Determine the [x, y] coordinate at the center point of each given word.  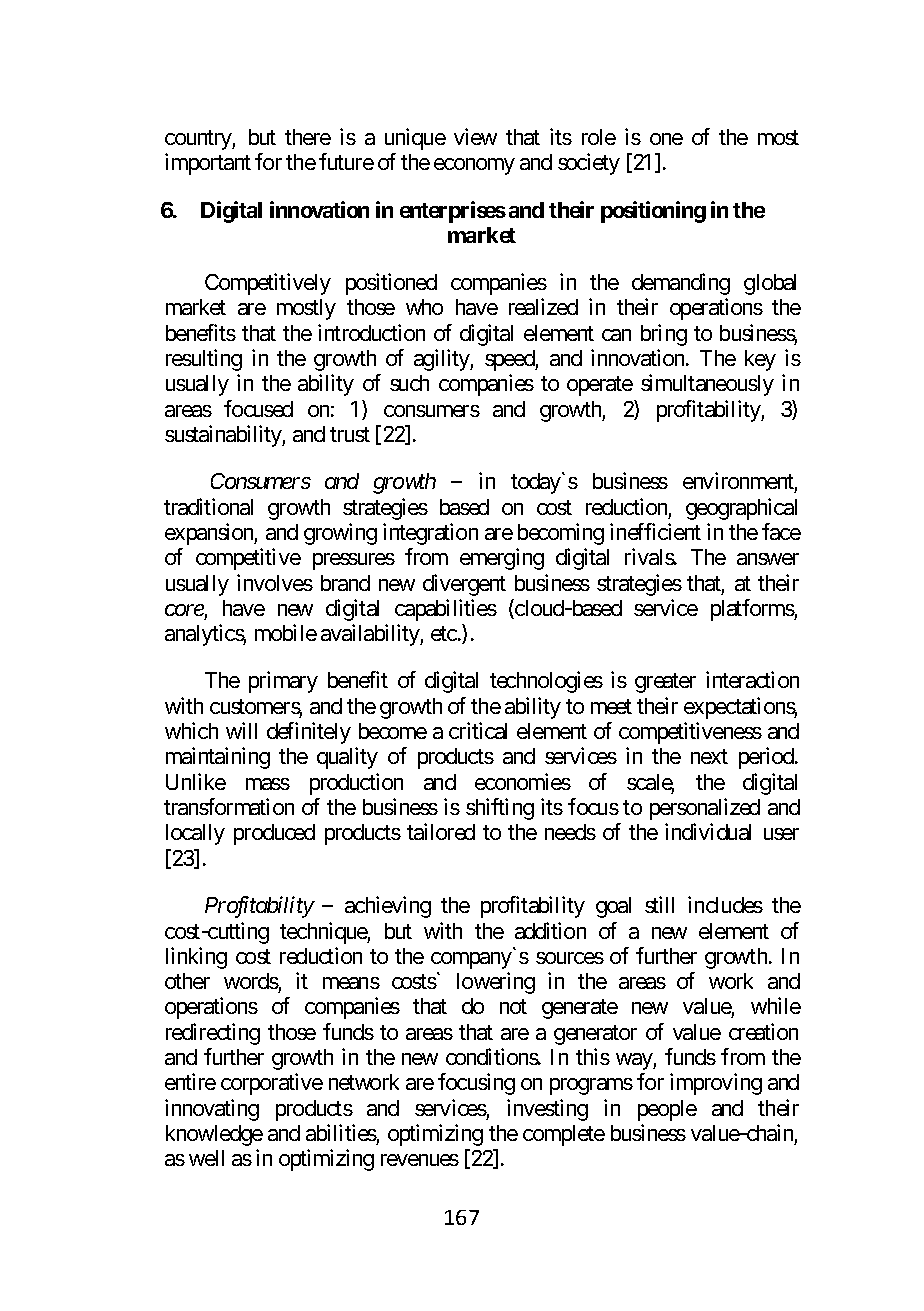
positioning [653, 212]
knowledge [214, 1135]
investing [547, 1110]
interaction [752, 679]
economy [474, 166]
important [208, 164]
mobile [286, 632]
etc [444, 633]
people [667, 1110]
